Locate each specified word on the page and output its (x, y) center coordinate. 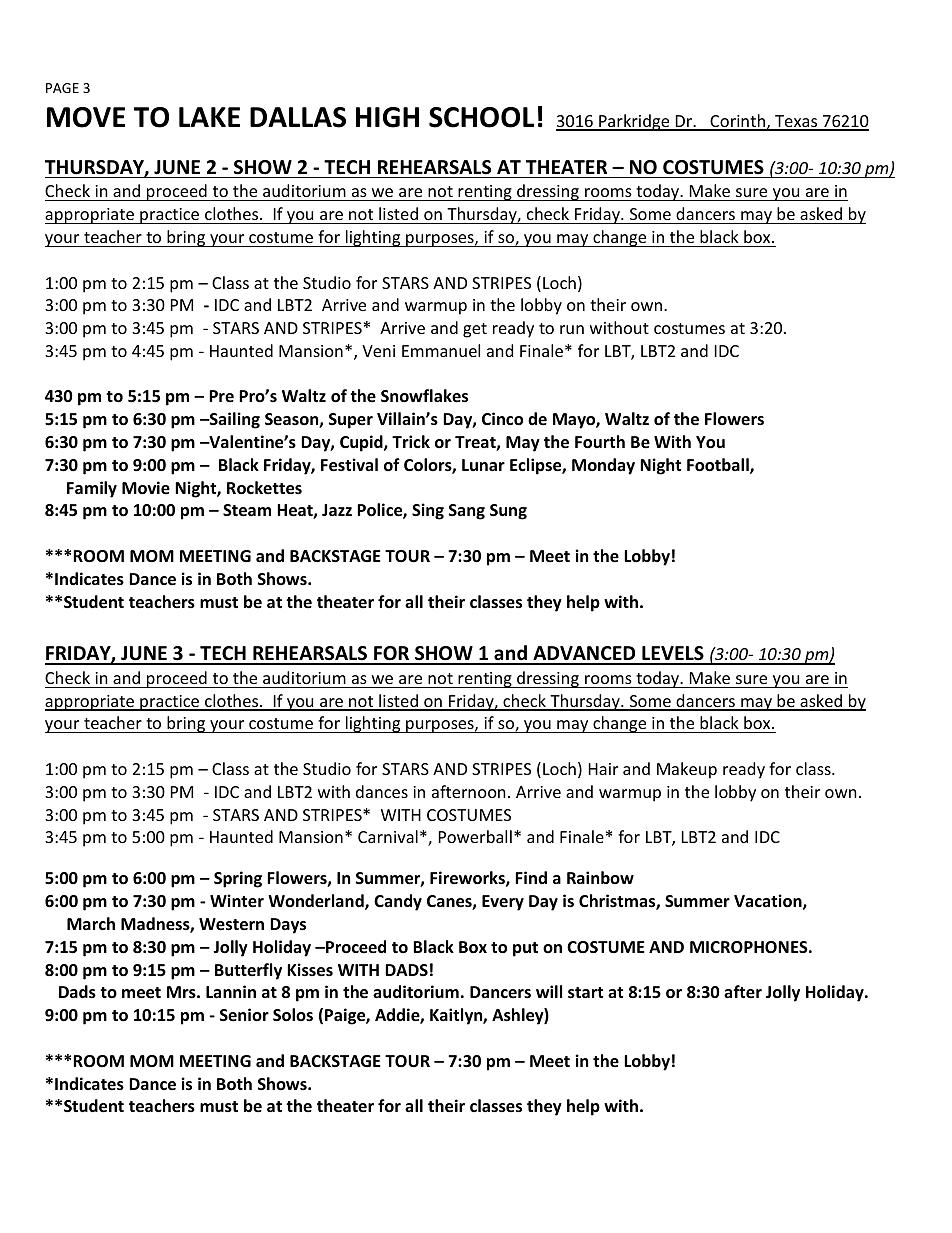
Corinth (737, 122)
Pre (221, 396)
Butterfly (248, 971)
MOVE (86, 117)
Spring (238, 879)
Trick (411, 441)
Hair (603, 769)
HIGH (387, 117)
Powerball (475, 836)
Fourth (600, 442)
